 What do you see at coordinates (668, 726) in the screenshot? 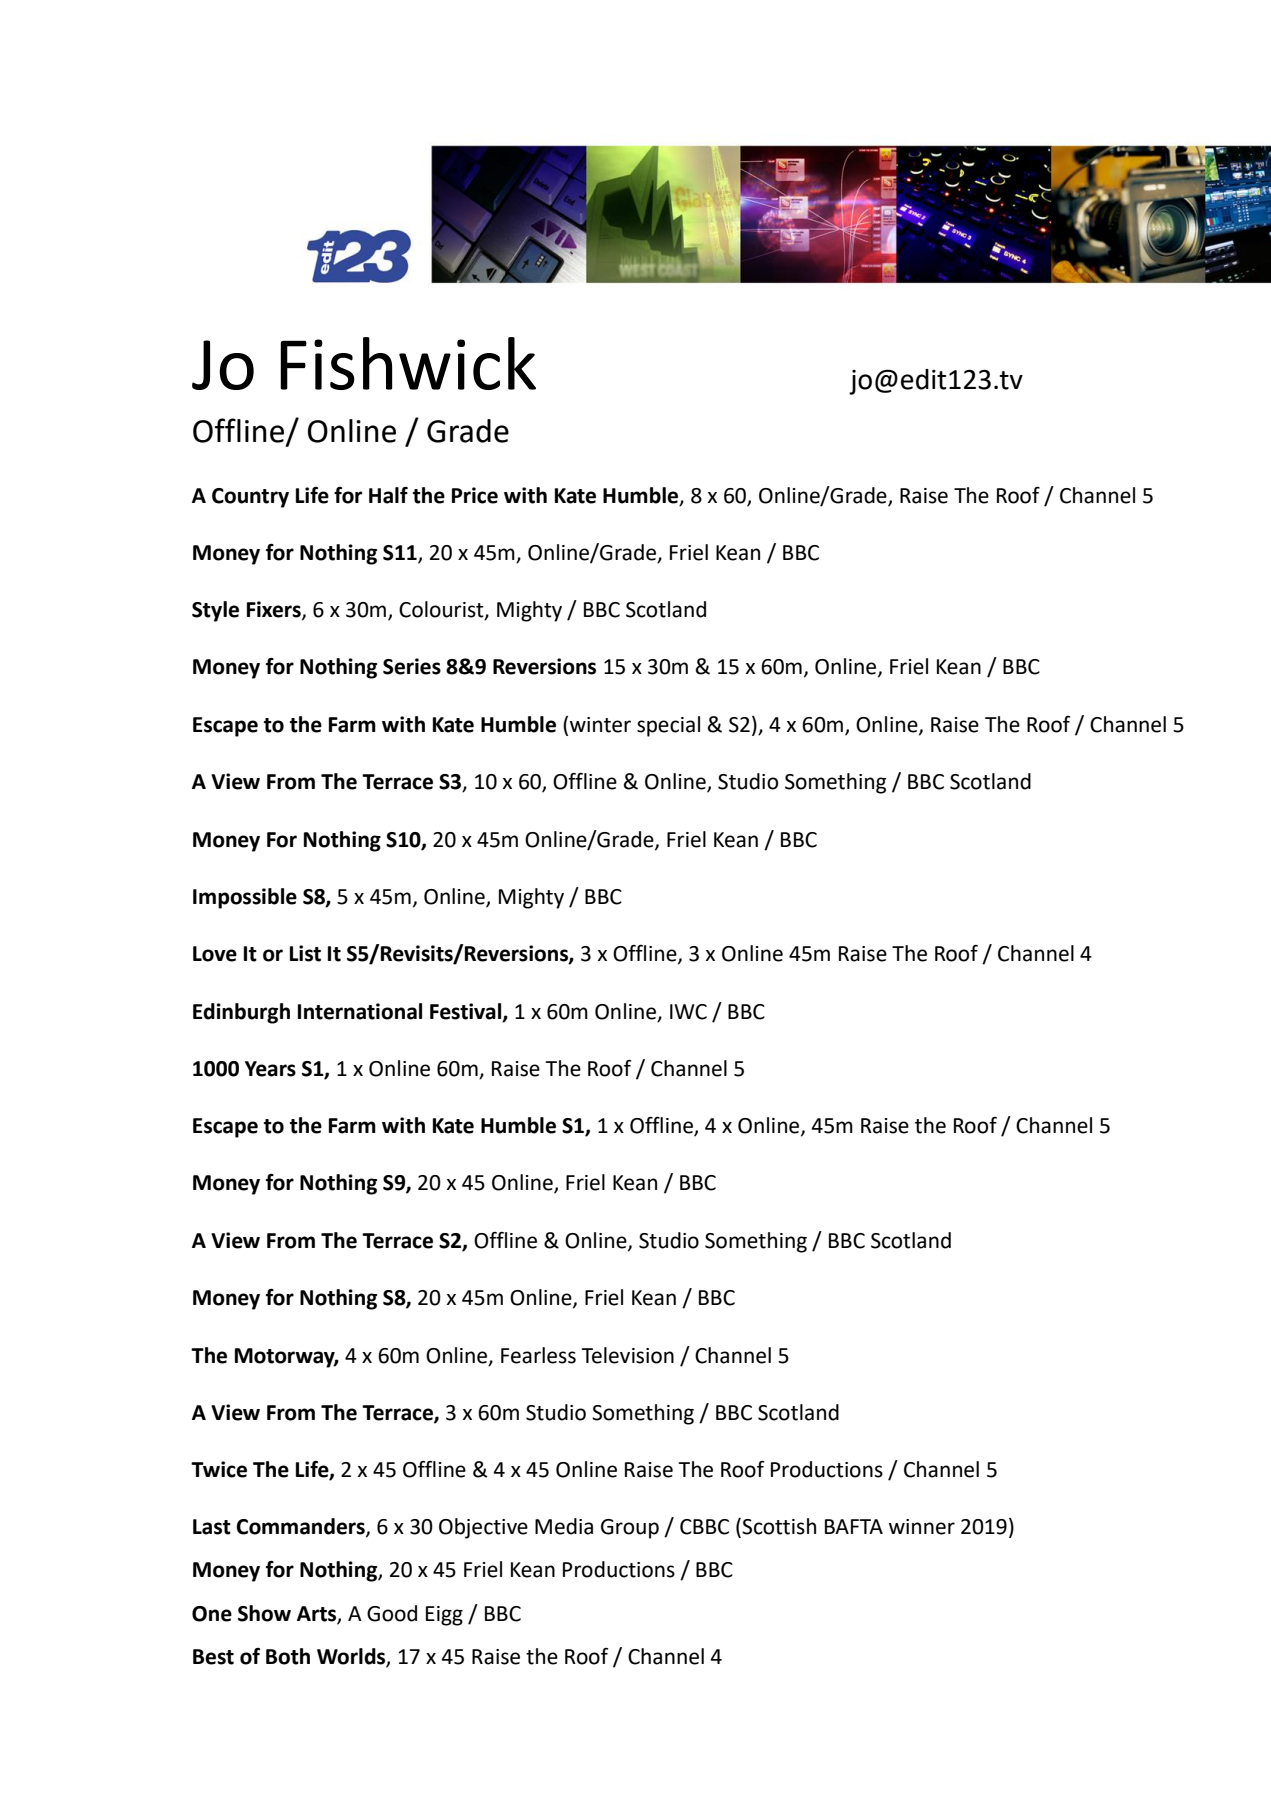
I see `special` at bounding box center [668, 726].
